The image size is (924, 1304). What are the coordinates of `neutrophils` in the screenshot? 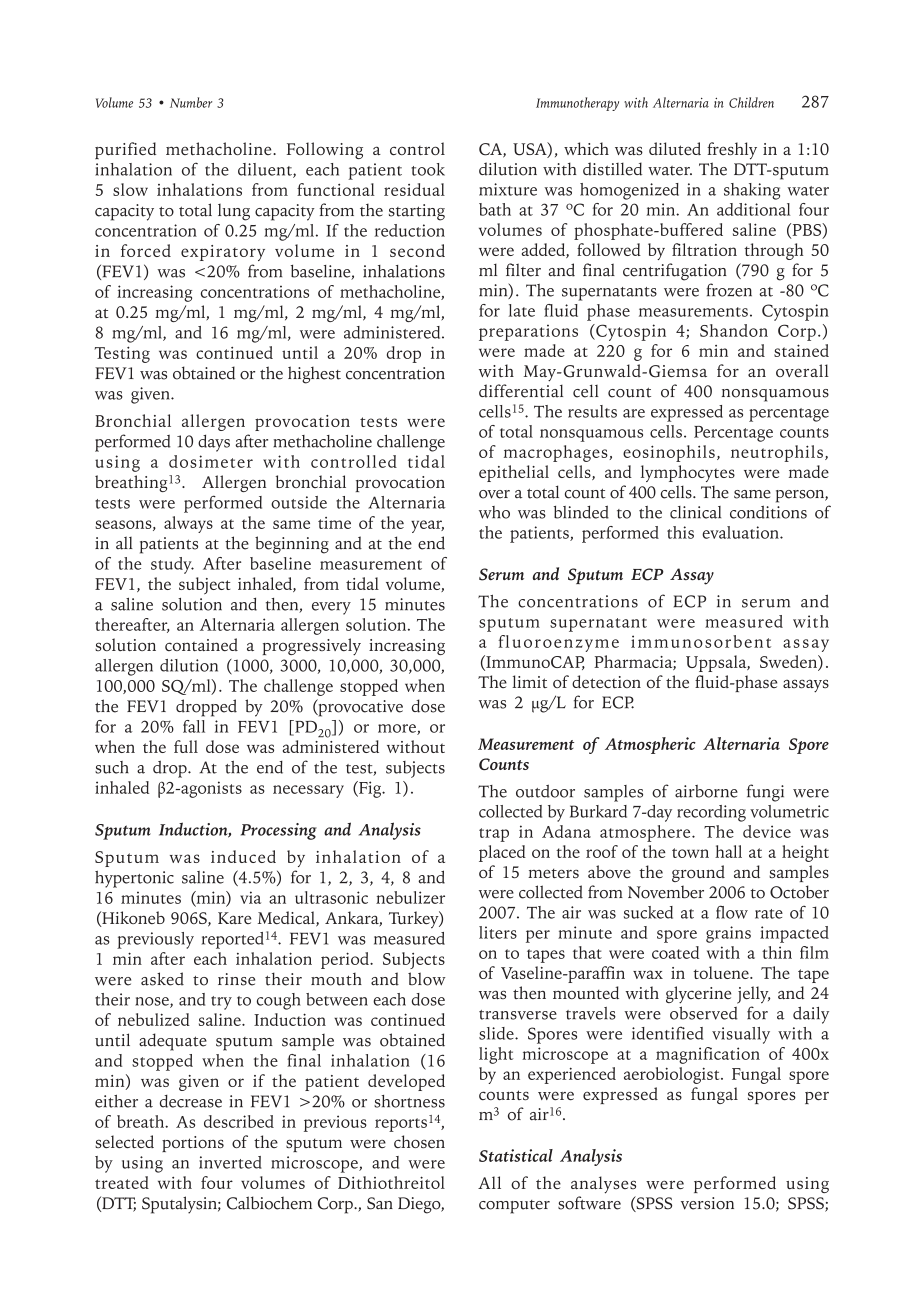 It's located at (777, 453).
